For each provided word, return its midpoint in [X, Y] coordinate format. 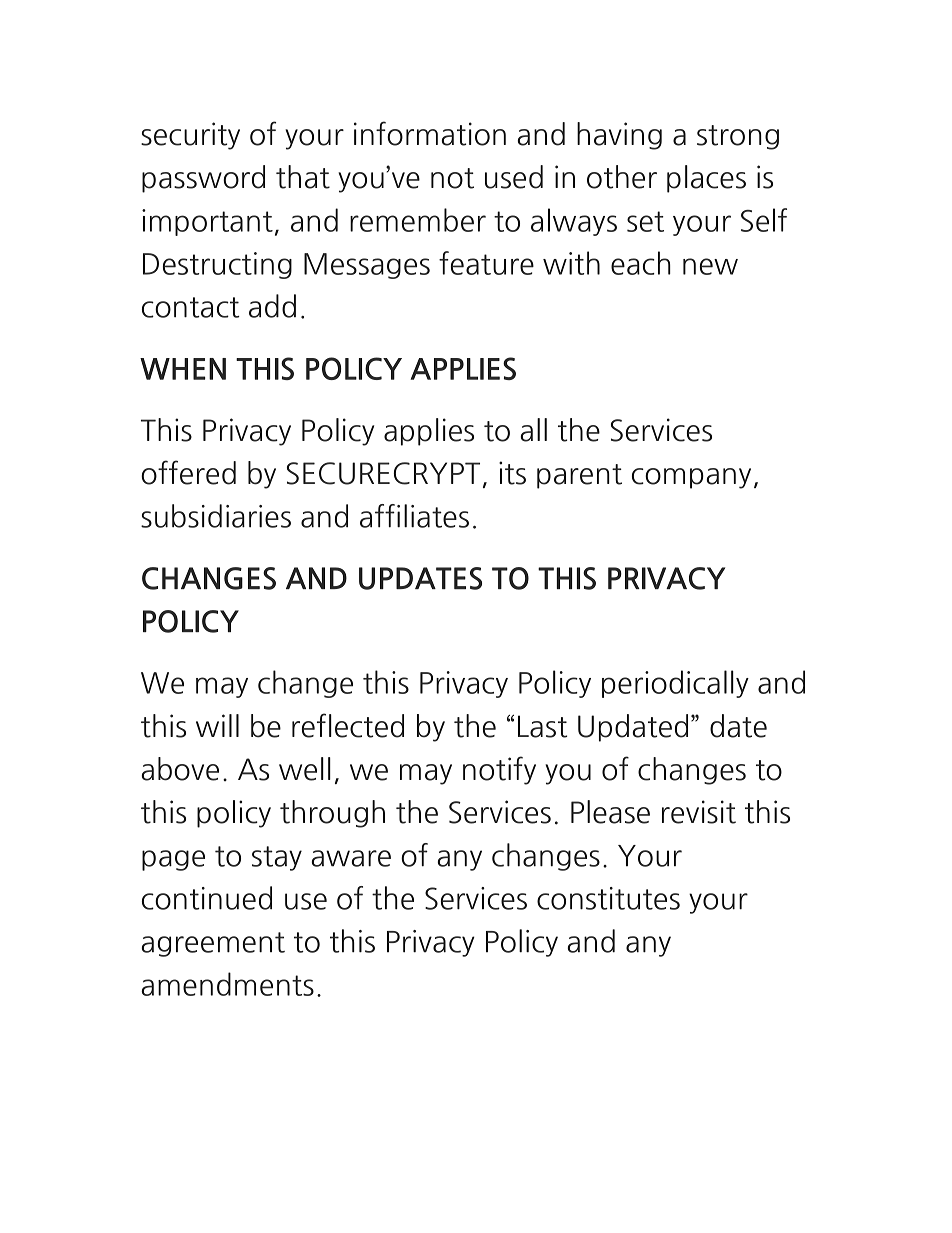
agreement [213, 944]
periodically [675, 684]
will [217, 725]
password [203, 179]
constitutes [608, 898]
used [514, 177]
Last [542, 726]
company [691, 478]
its [512, 473]
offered [188, 472]
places [706, 179]
